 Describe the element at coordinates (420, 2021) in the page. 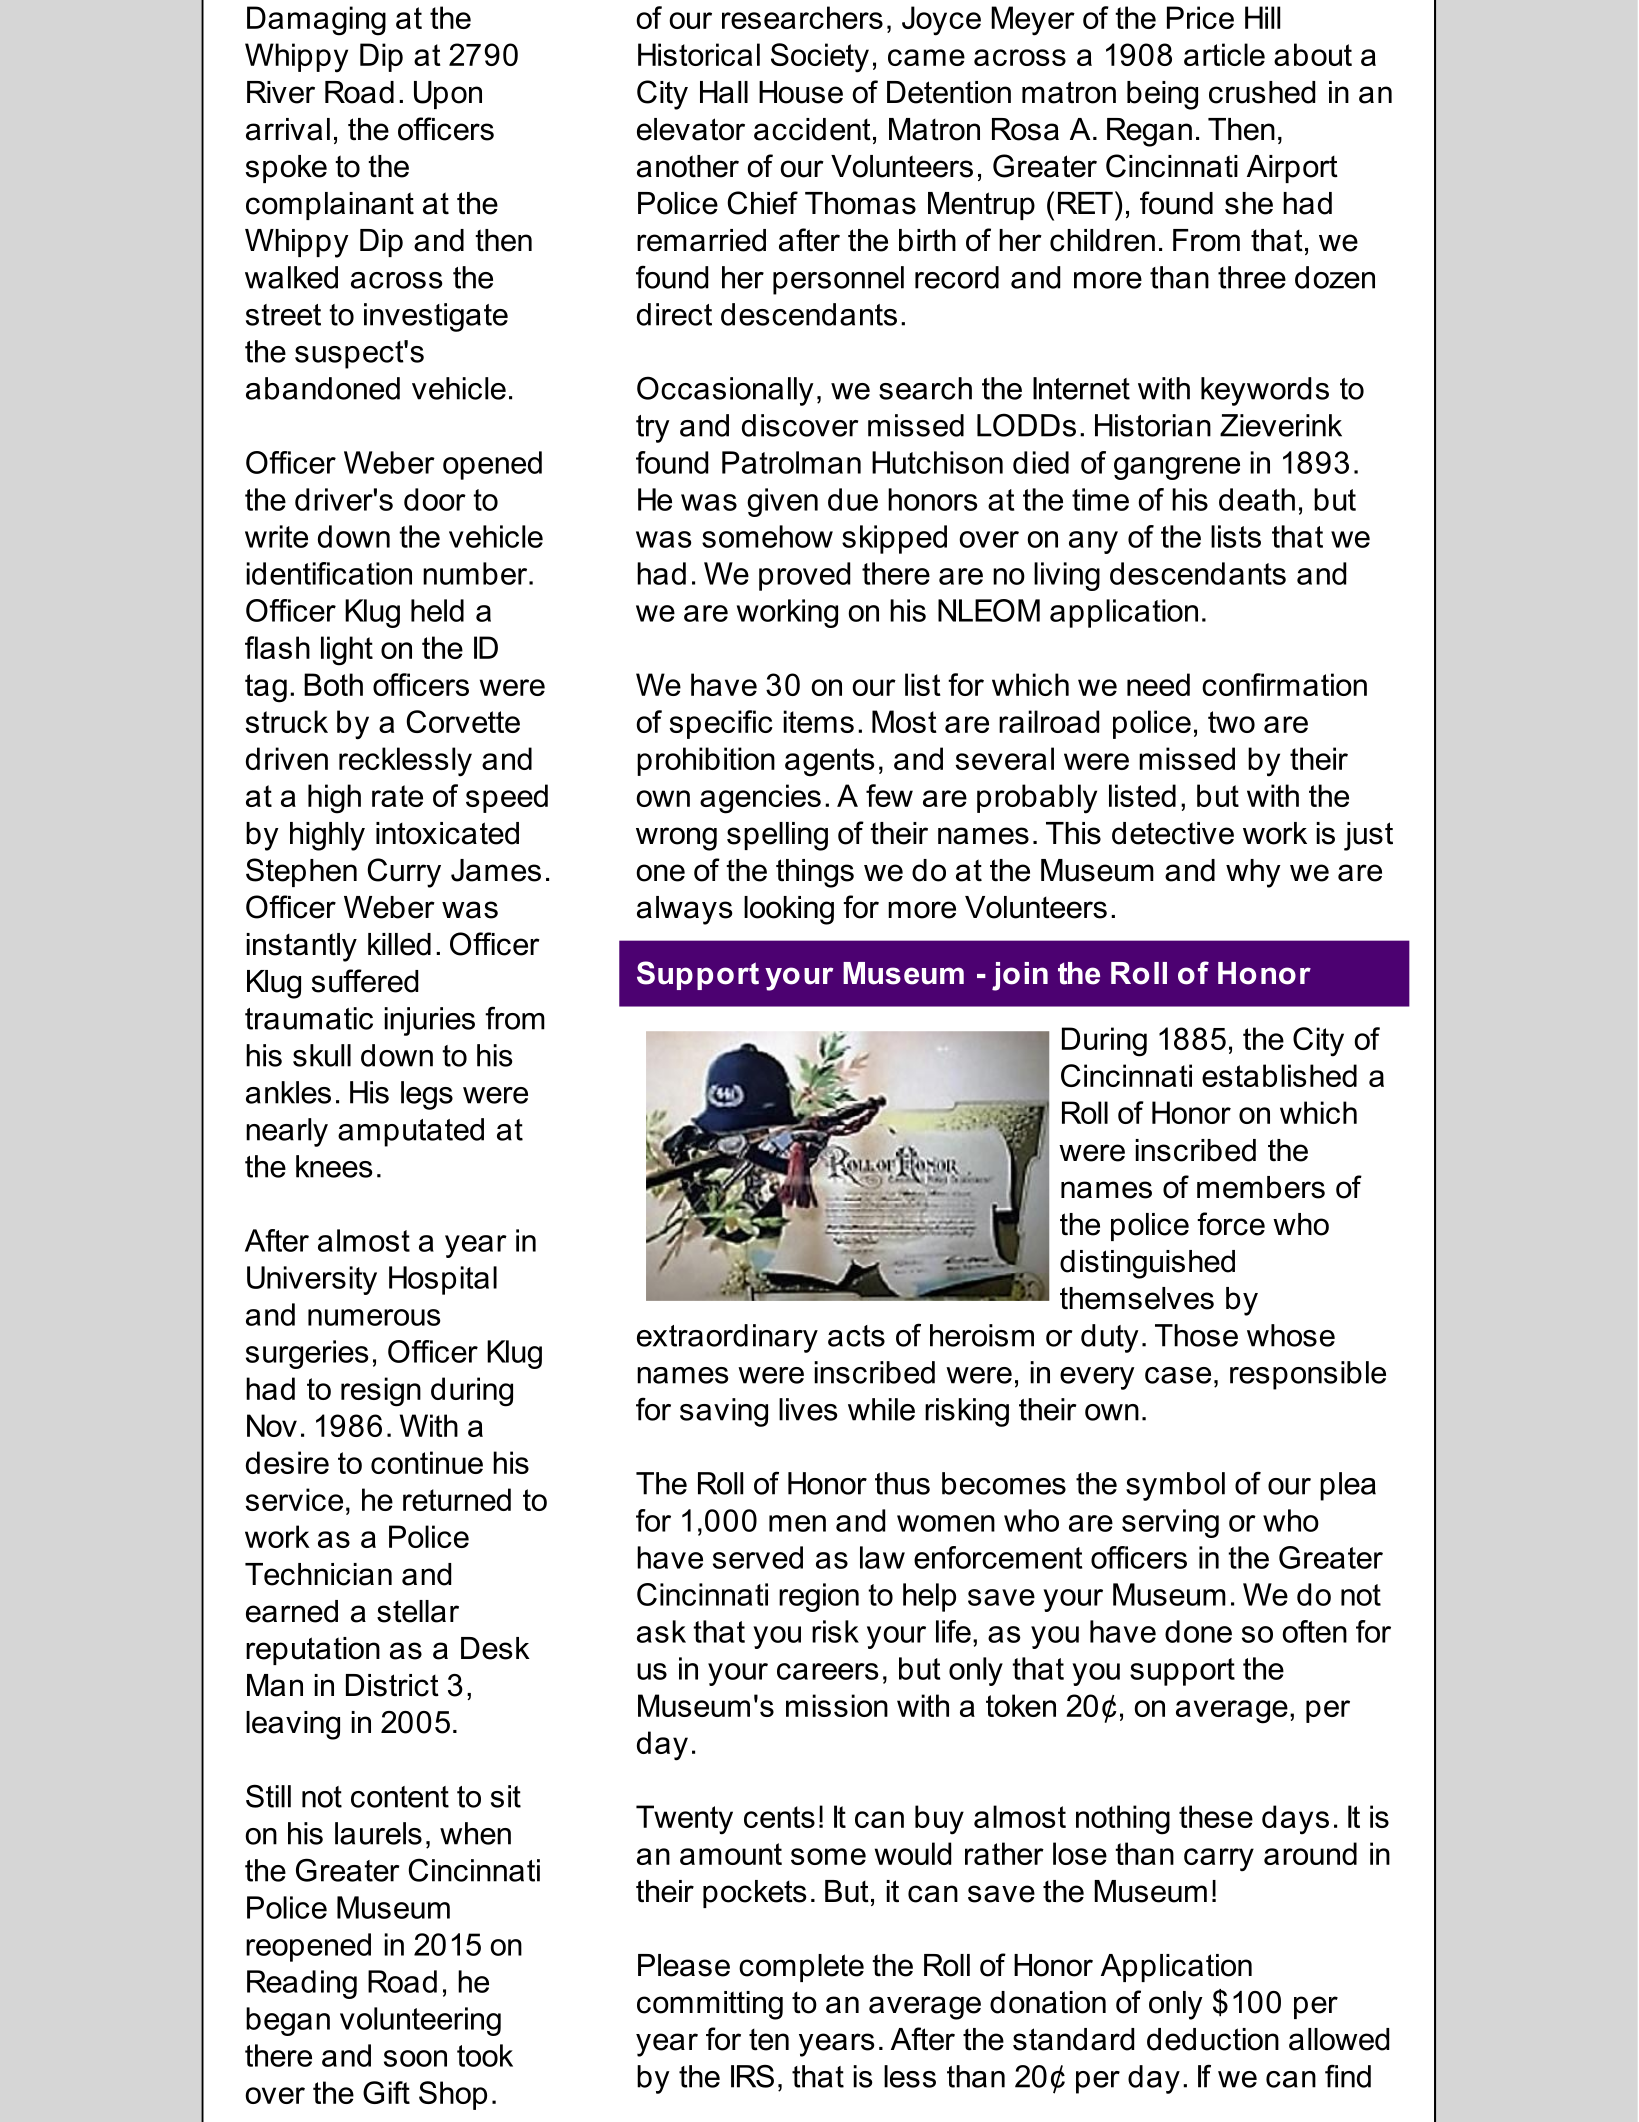

I see `volunteering` at that location.
